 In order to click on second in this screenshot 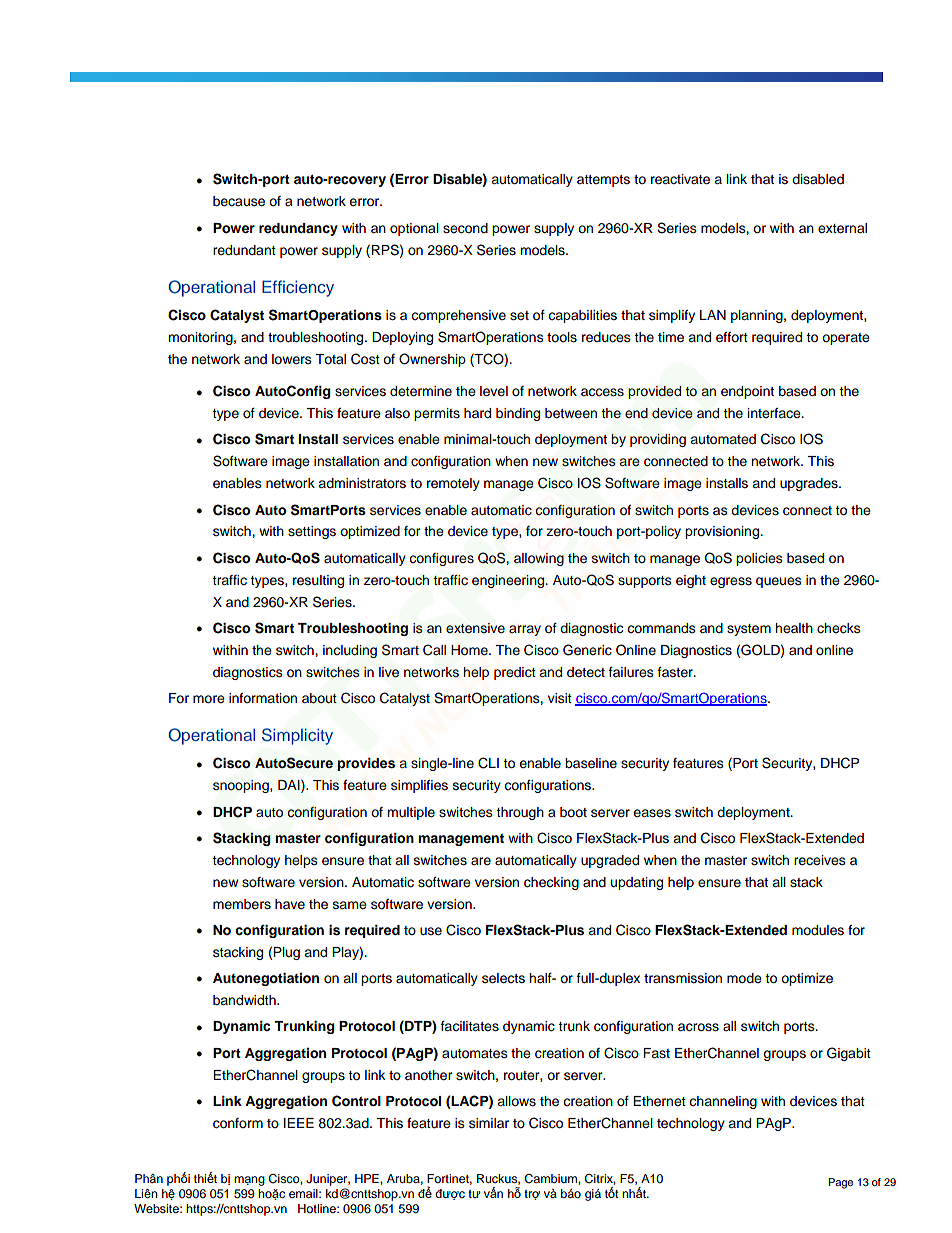, I will do `click(465, 228)`.
